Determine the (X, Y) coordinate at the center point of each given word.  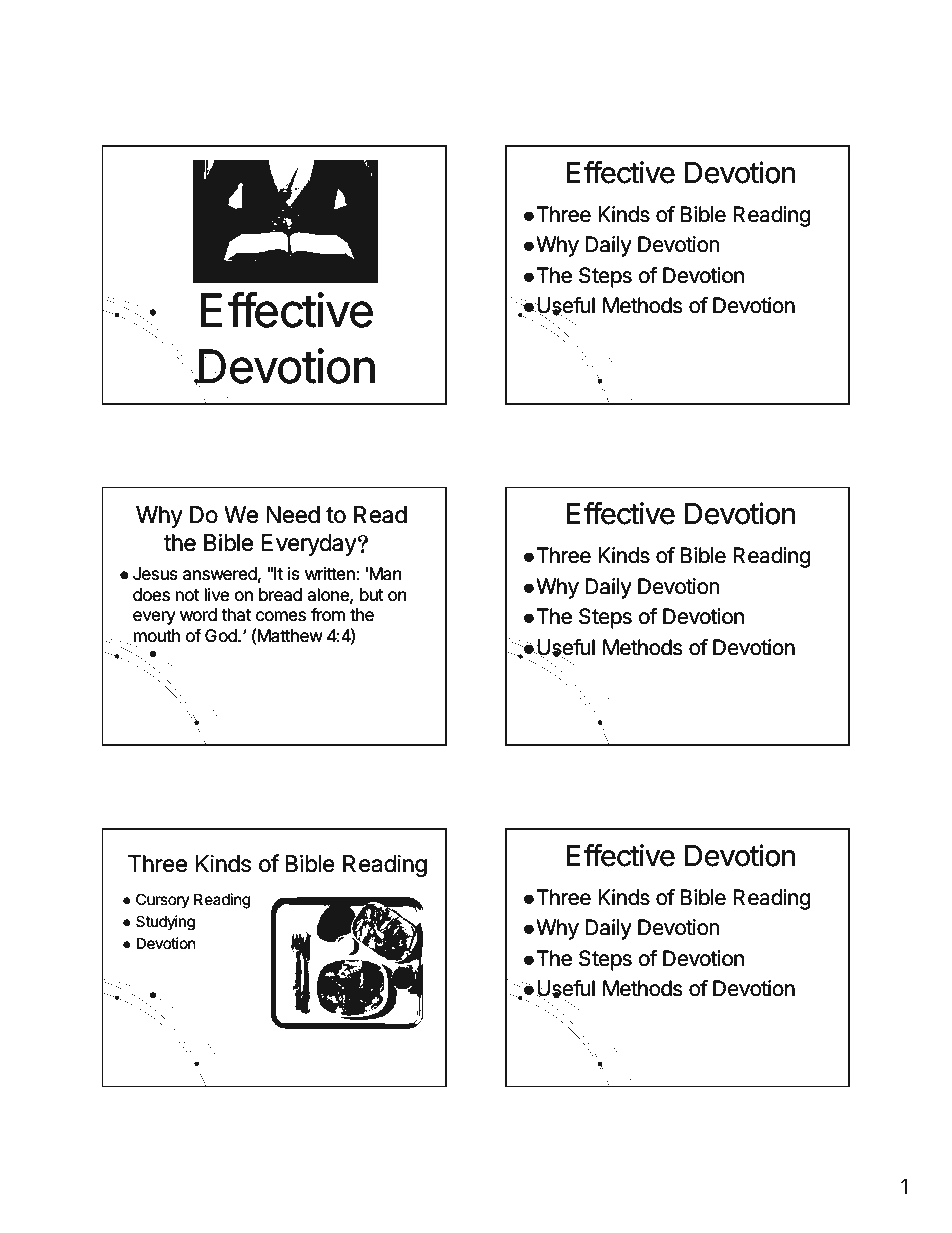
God (222, 636)
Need (293, 515)
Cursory (163, 901)
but (372, 595)
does (151, 595)
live (216, 595)
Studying (165, 923)
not (187, 595)
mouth (155, 637)
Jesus (155, 574)
